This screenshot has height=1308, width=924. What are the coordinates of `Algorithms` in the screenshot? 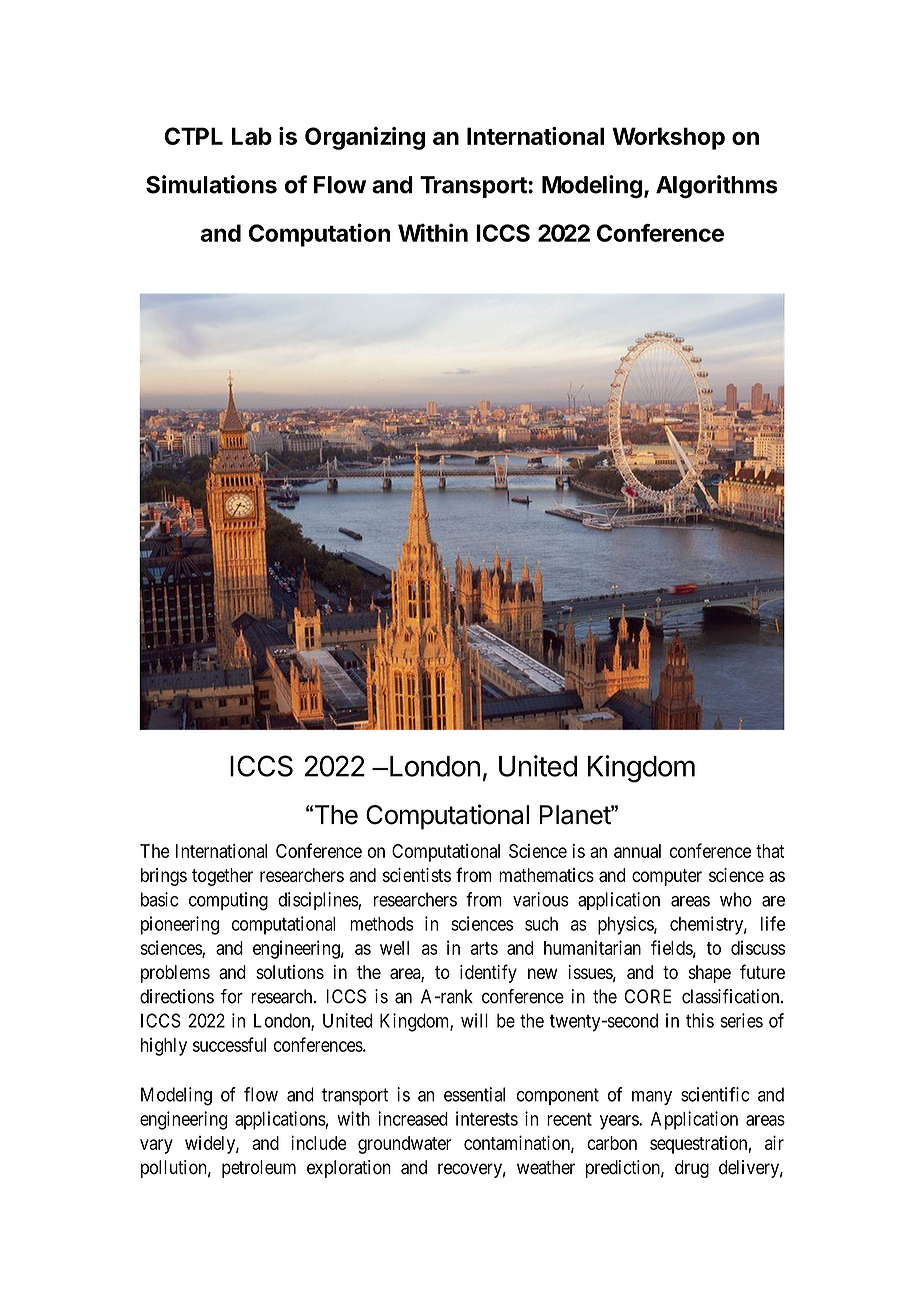 It's located at (717, 186).
